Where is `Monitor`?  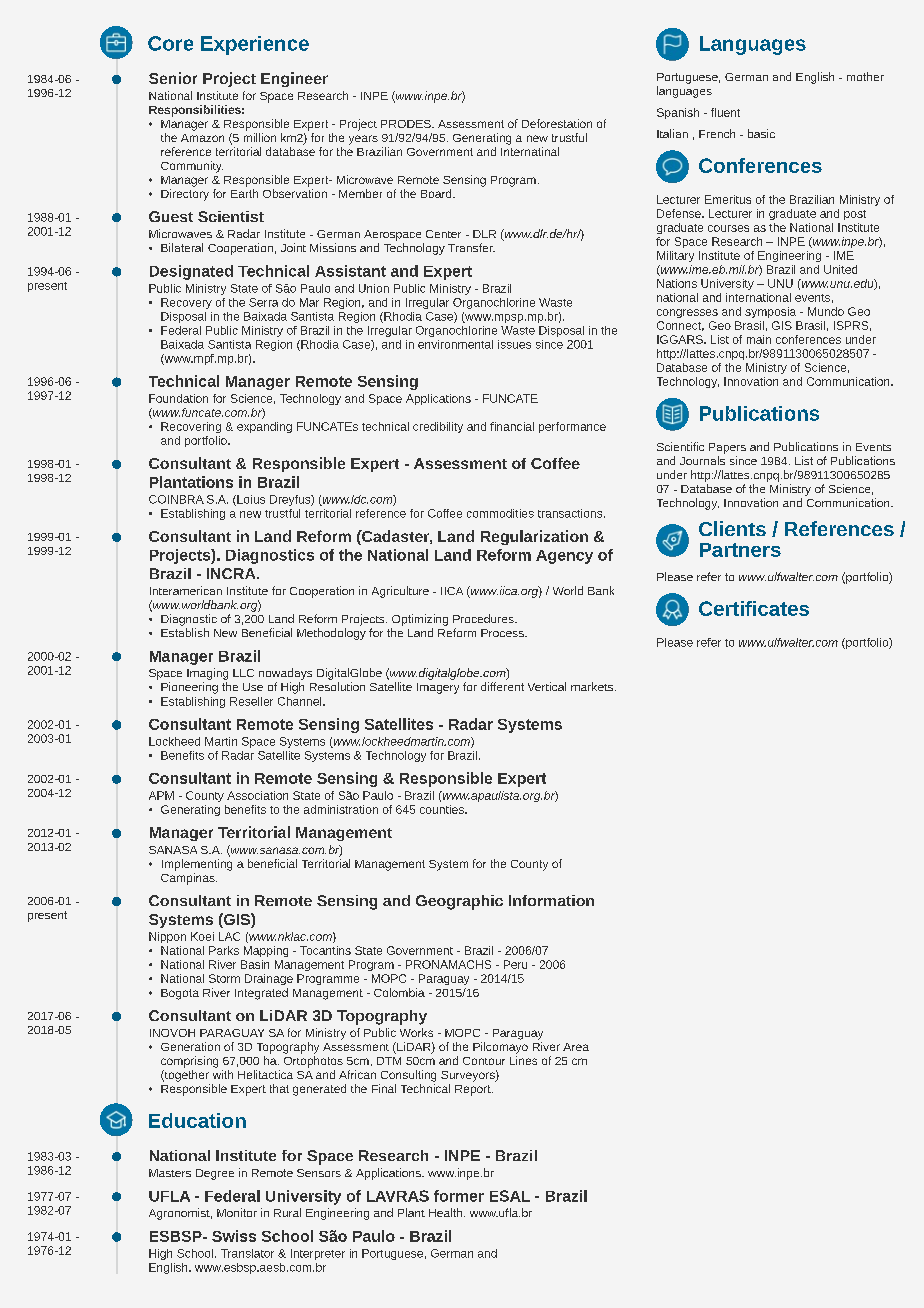 Monitor is located at coordinates (237, 1212).
